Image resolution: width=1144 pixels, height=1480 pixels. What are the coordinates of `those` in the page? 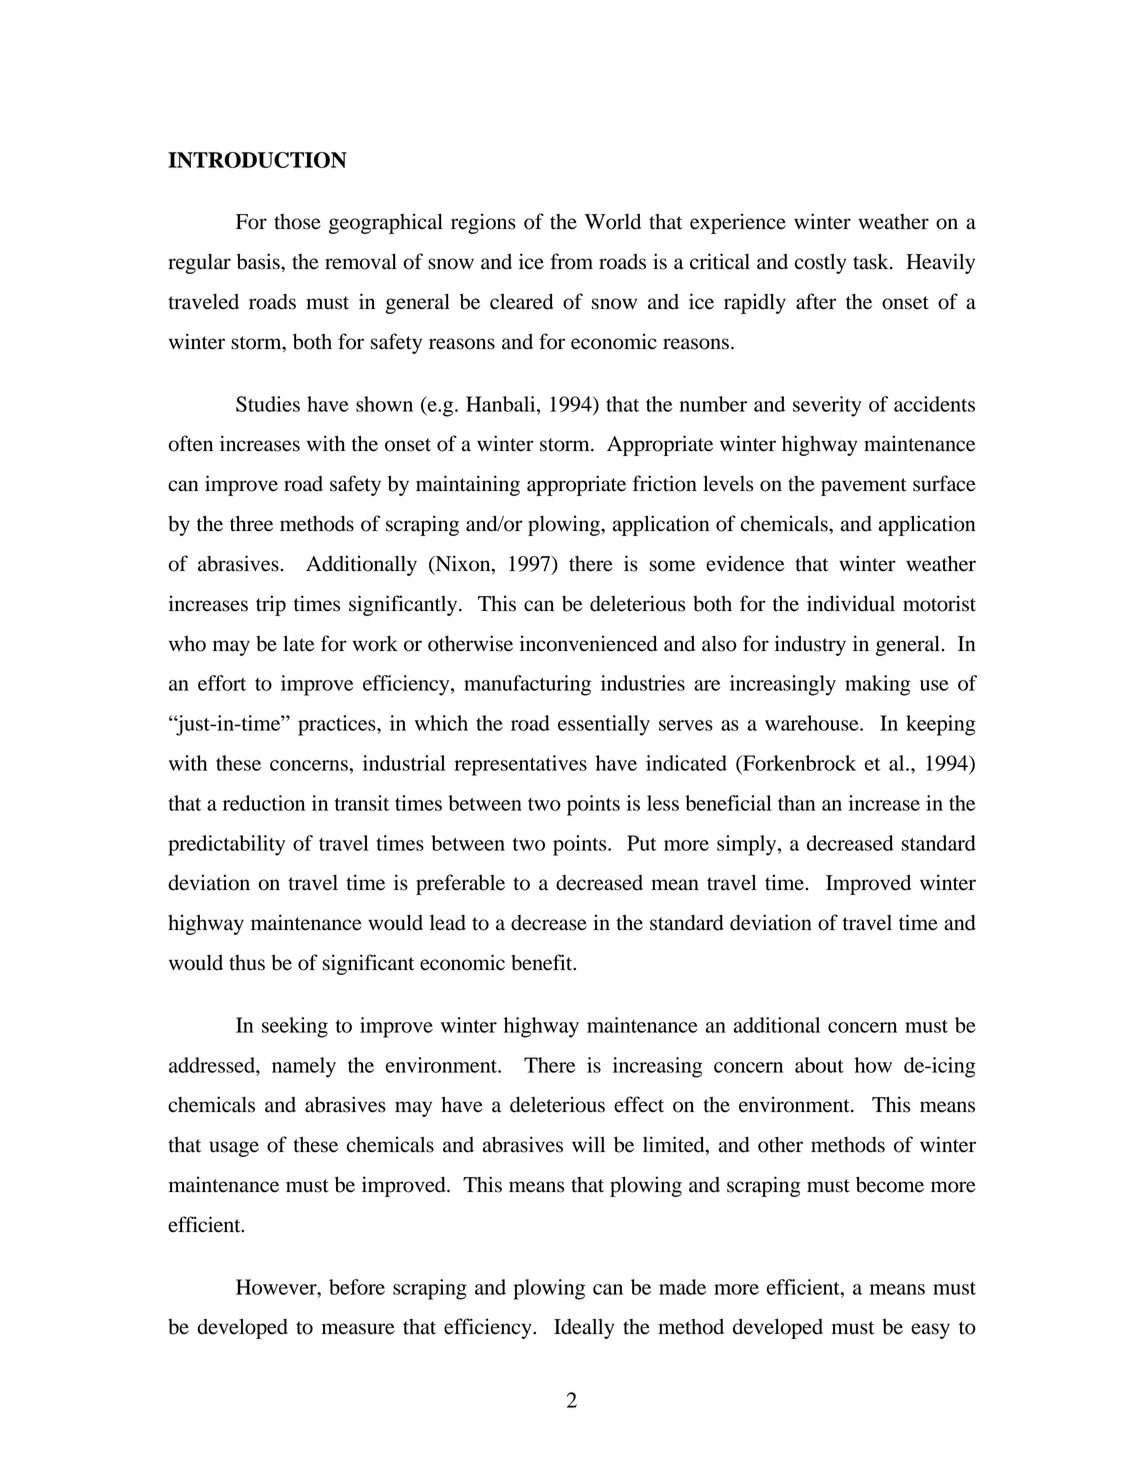 It's located at (297, 222).
